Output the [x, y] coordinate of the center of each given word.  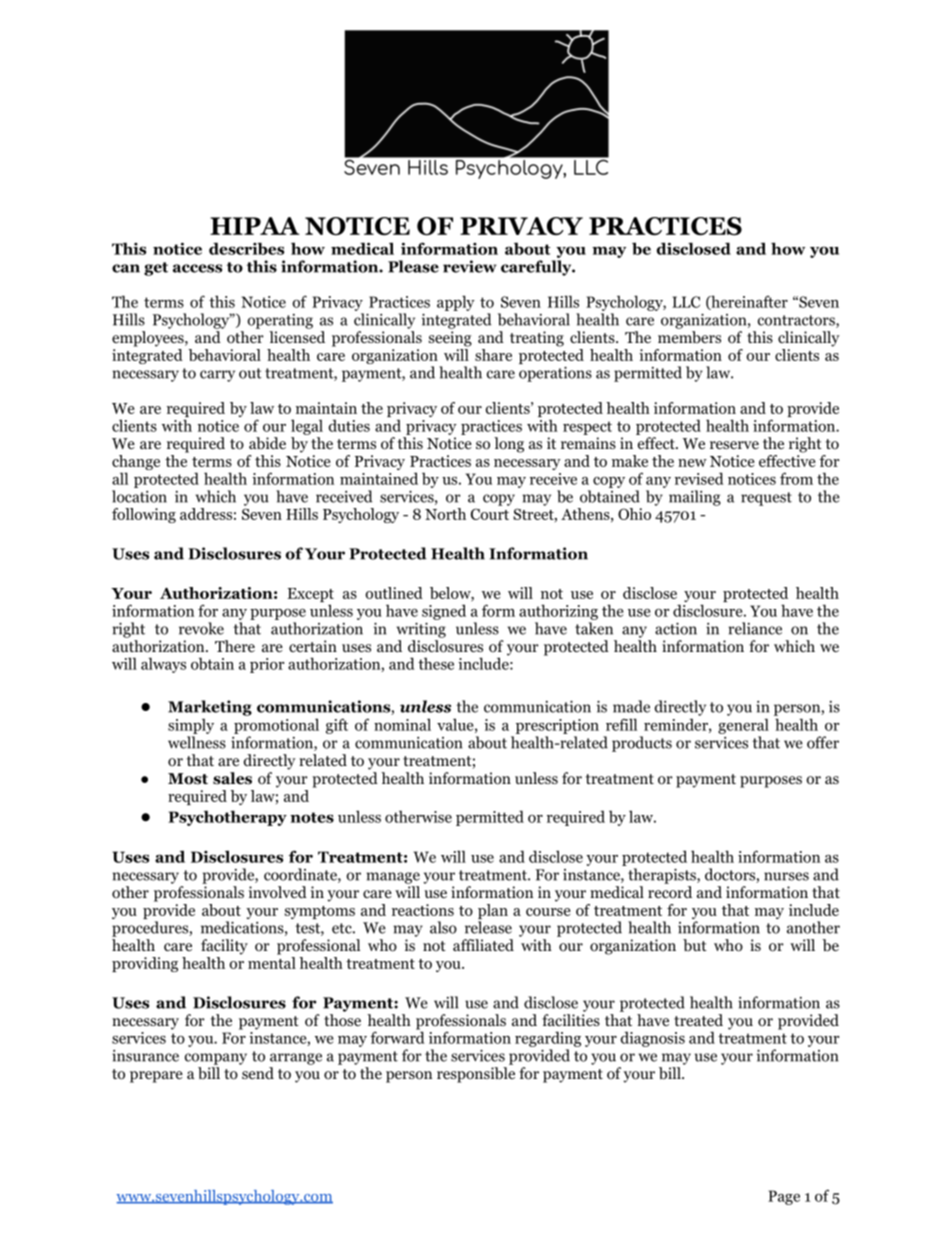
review [470, 266]
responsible [476, 1075]
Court [490, 514]
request [766, 499]
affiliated [483, 945]
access [197, 268]
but [695, 945]
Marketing [210, 708]
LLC [686, 302]
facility [224, 947]
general [743, 726]
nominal [402, 724]
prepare [156, 1077]
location [139, 496]
